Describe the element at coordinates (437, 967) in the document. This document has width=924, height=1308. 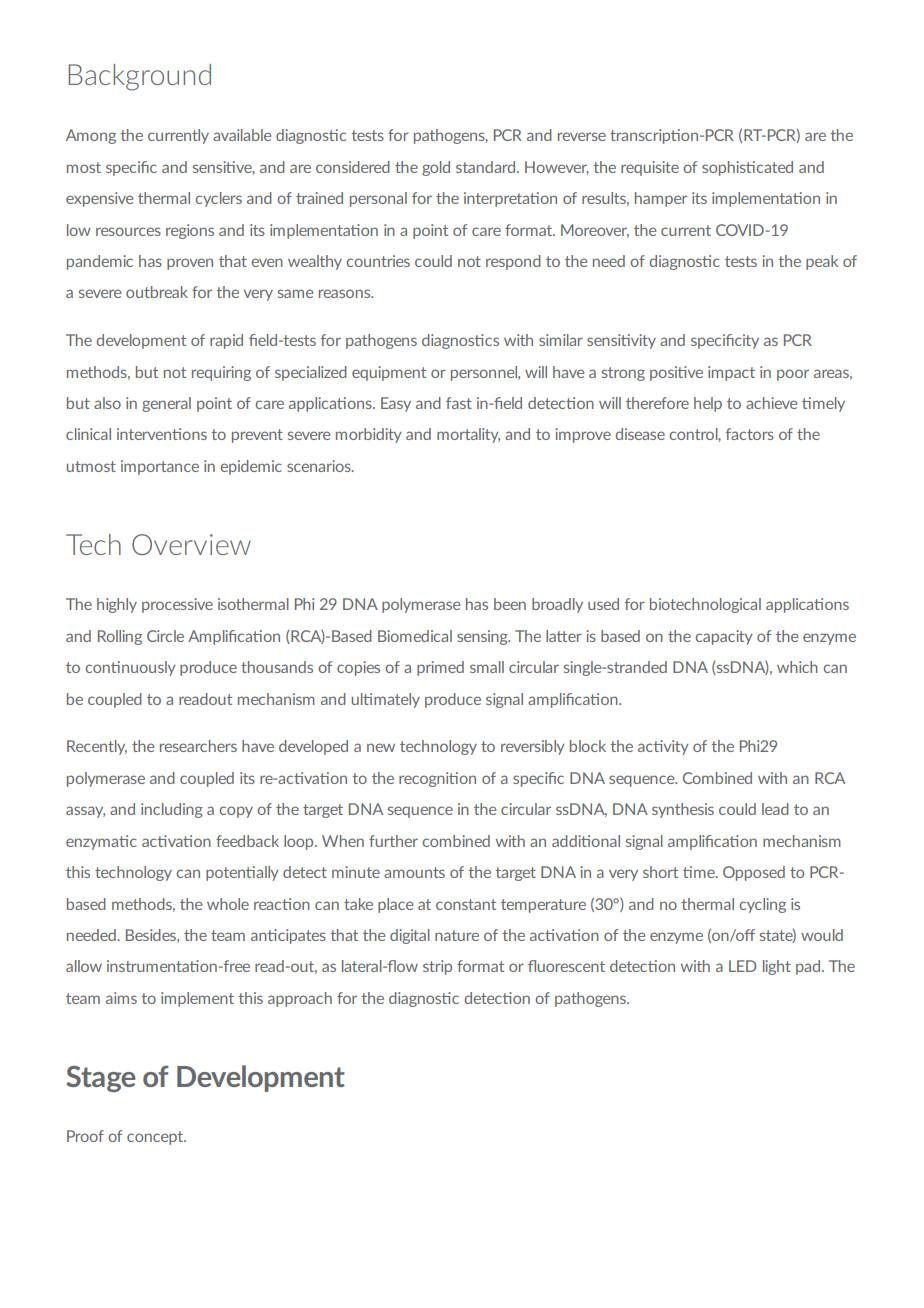
I see `strip` at that location.
